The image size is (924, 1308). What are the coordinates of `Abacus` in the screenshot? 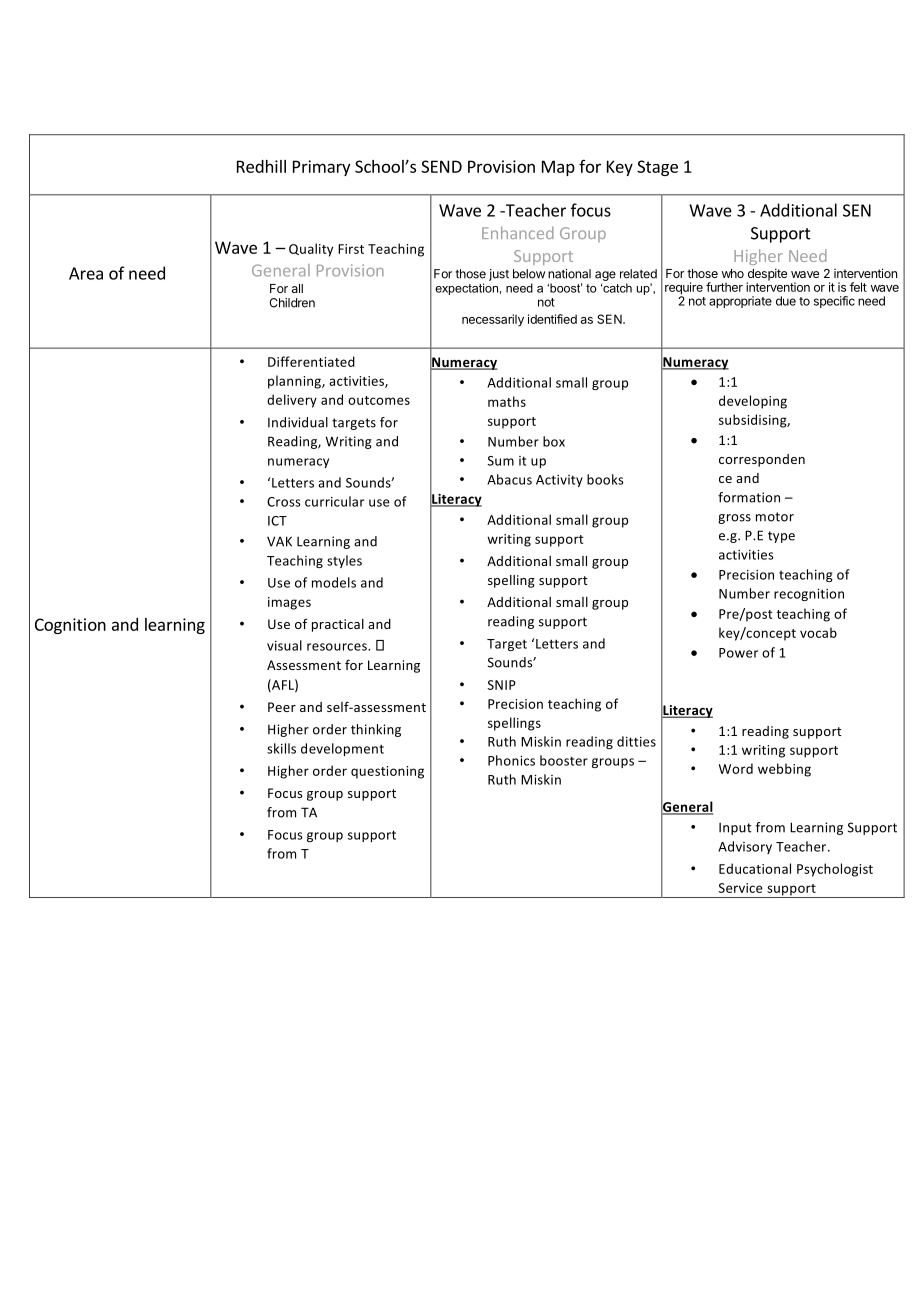 It's located at (509, 479).
